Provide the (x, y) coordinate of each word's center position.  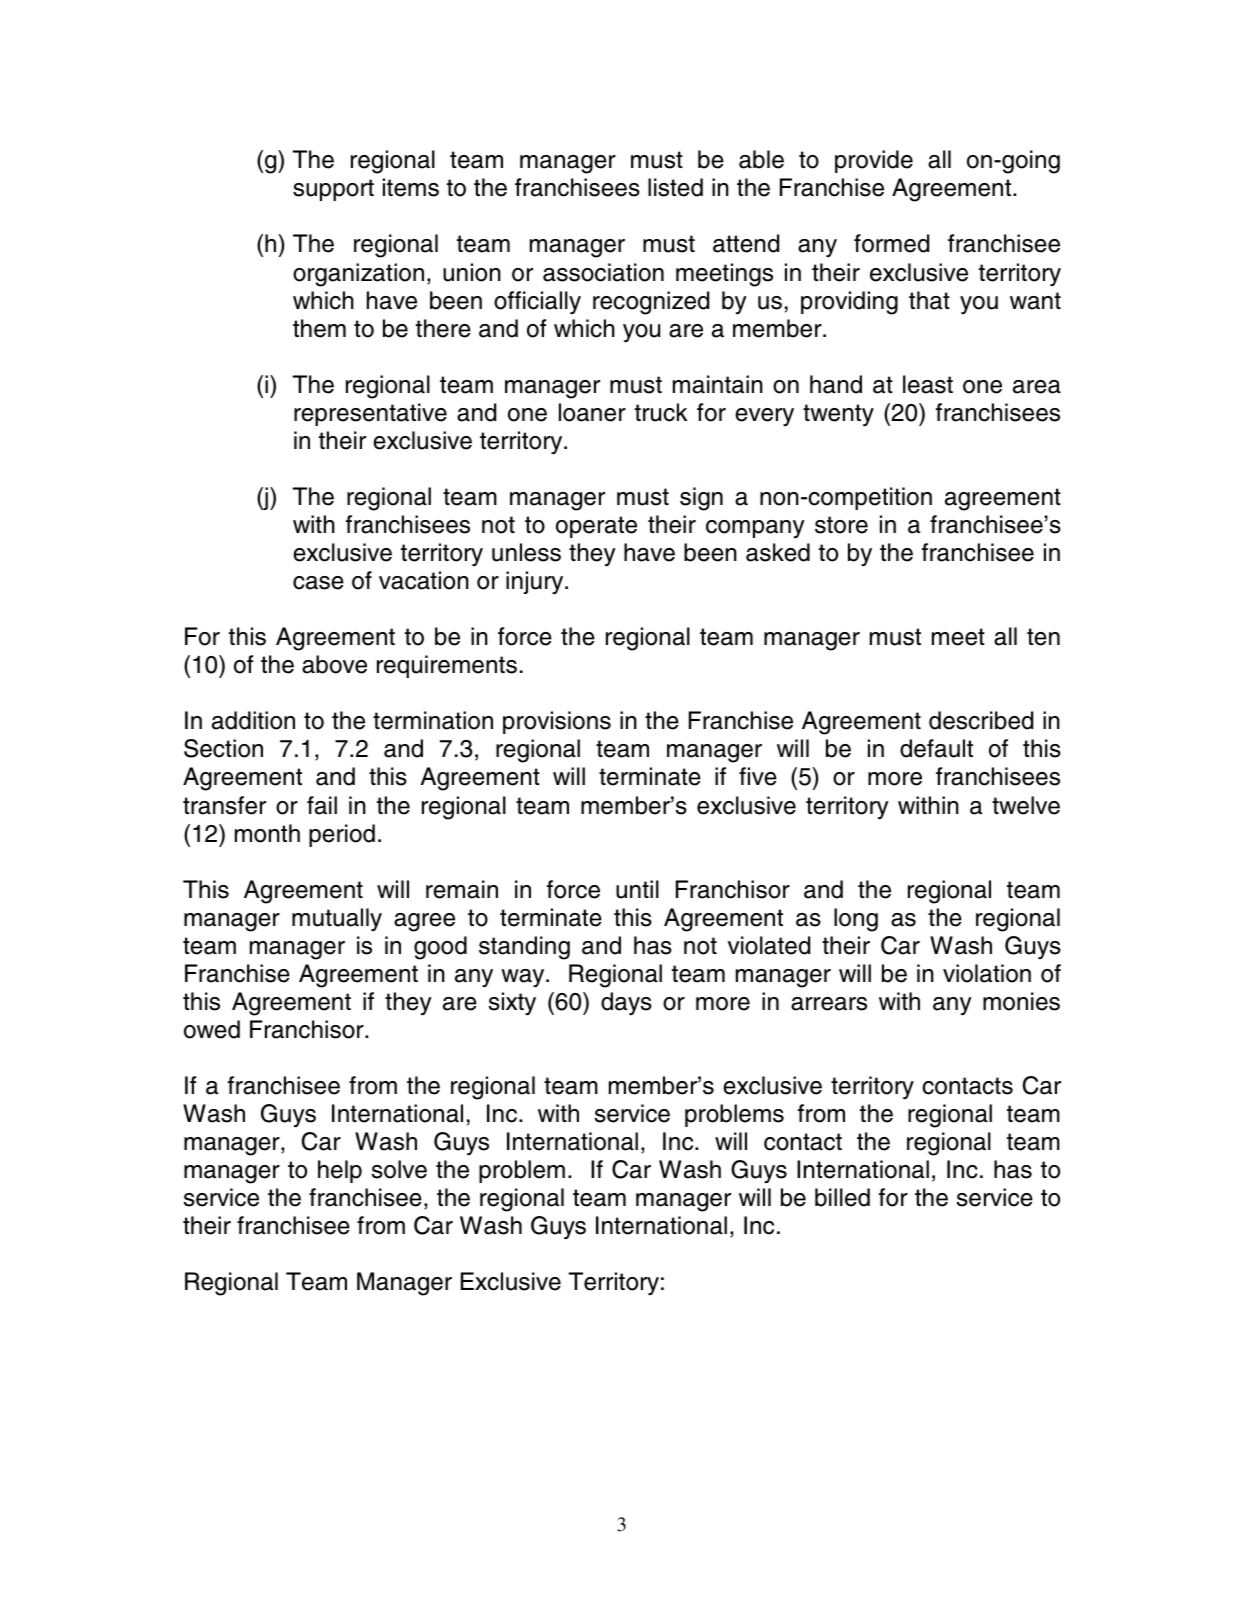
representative (370, 414)
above (334, 664)
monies (1021, 1001)
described (981, 720)
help (340, 1171)
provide (874, 161)
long (856, 920)
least (928, 384)
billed (842, 1197)
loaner (592, 412)
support (333, 190)
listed (675, 187)
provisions (557, 722)
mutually (337, 919)
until (637, 889)
